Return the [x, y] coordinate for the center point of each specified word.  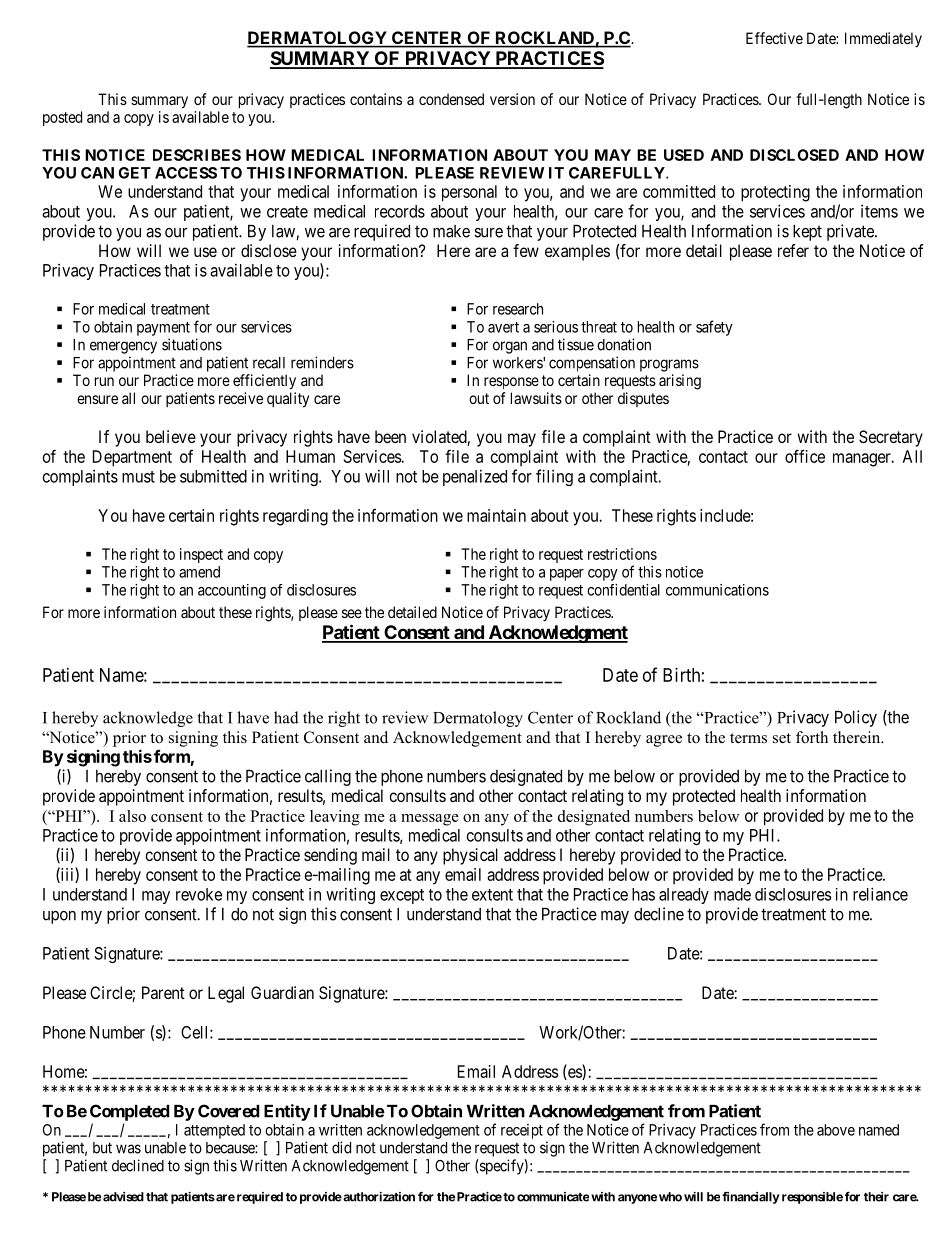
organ [510, 347]
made [732, 894]
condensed [451, 99]
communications [717, 590]
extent [492, 895]
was [128, 1149]
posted [62, 118]
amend [199, 572]
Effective [774, 38]
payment [163, 329]
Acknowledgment [557, 634]
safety [714, 328]
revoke [199, 894]
